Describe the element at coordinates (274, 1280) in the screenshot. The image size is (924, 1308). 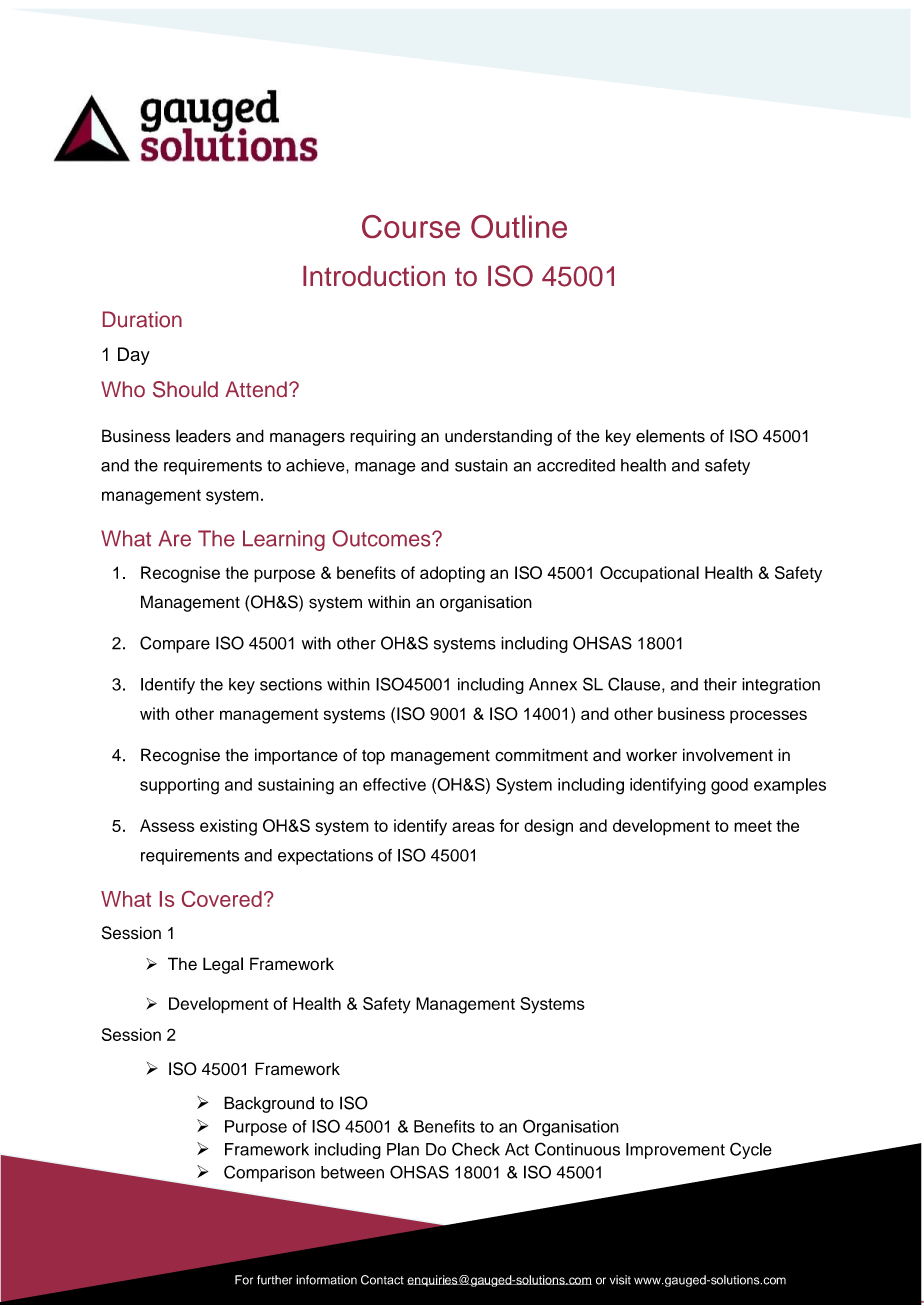
I see `further` at that location.
